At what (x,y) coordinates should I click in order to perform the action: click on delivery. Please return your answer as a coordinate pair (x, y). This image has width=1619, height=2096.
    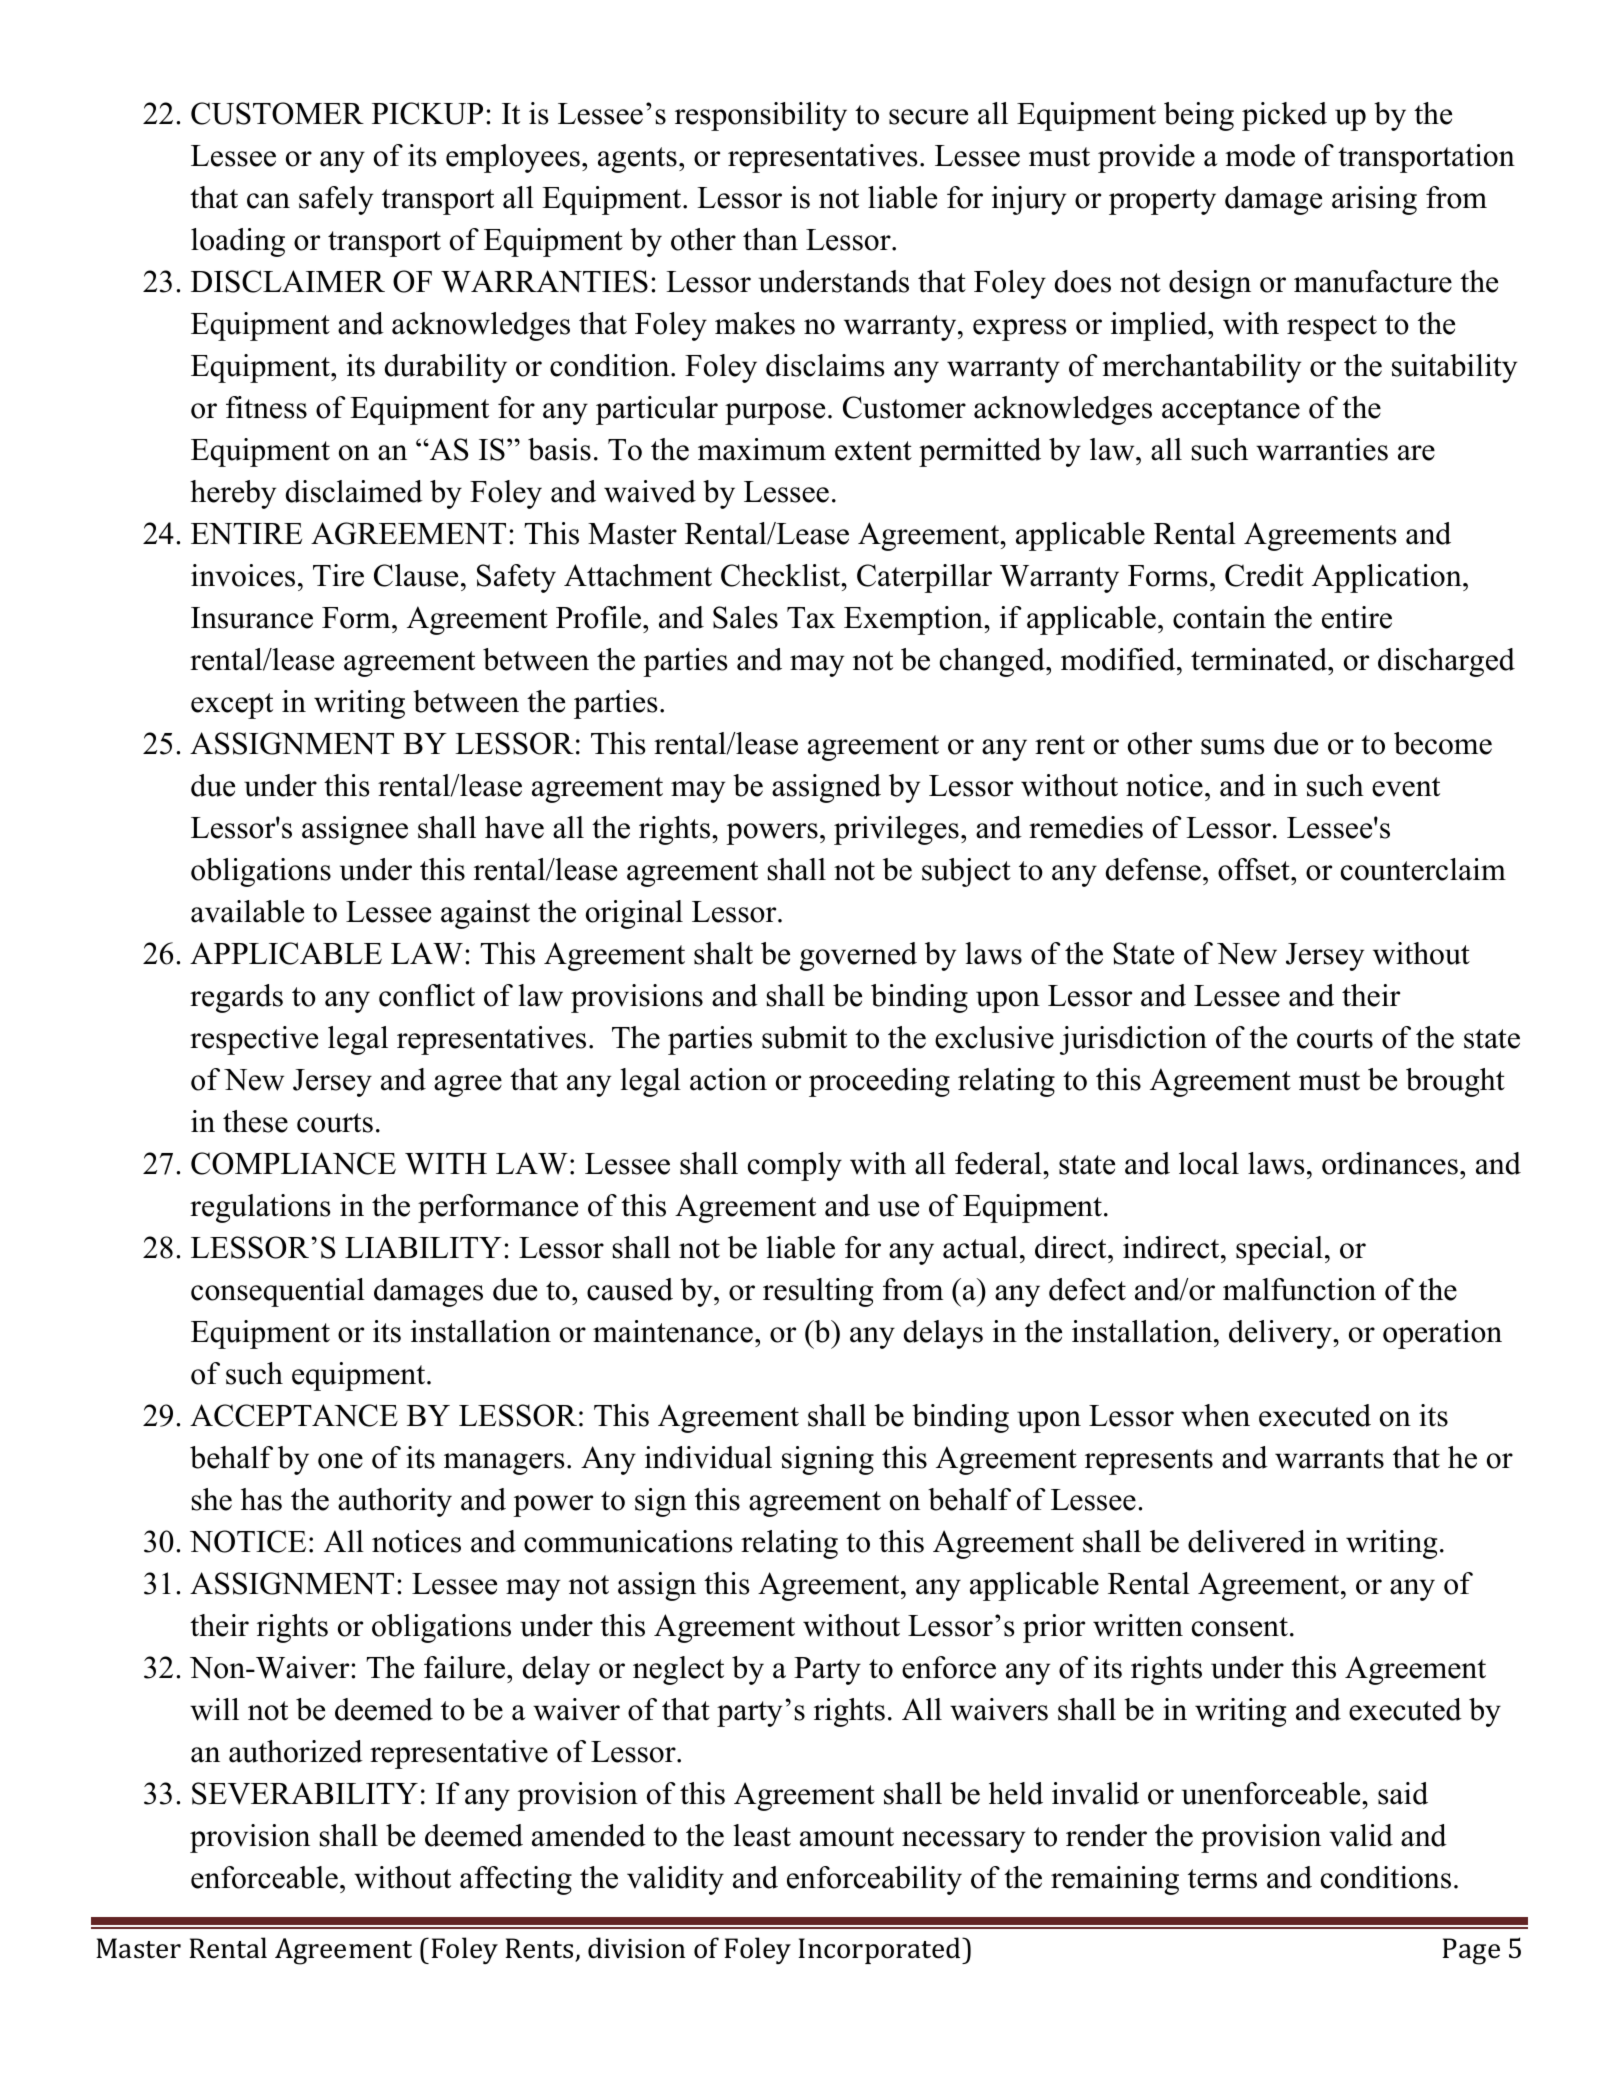
    Looking at the image, I should click on (1281, 1334).
